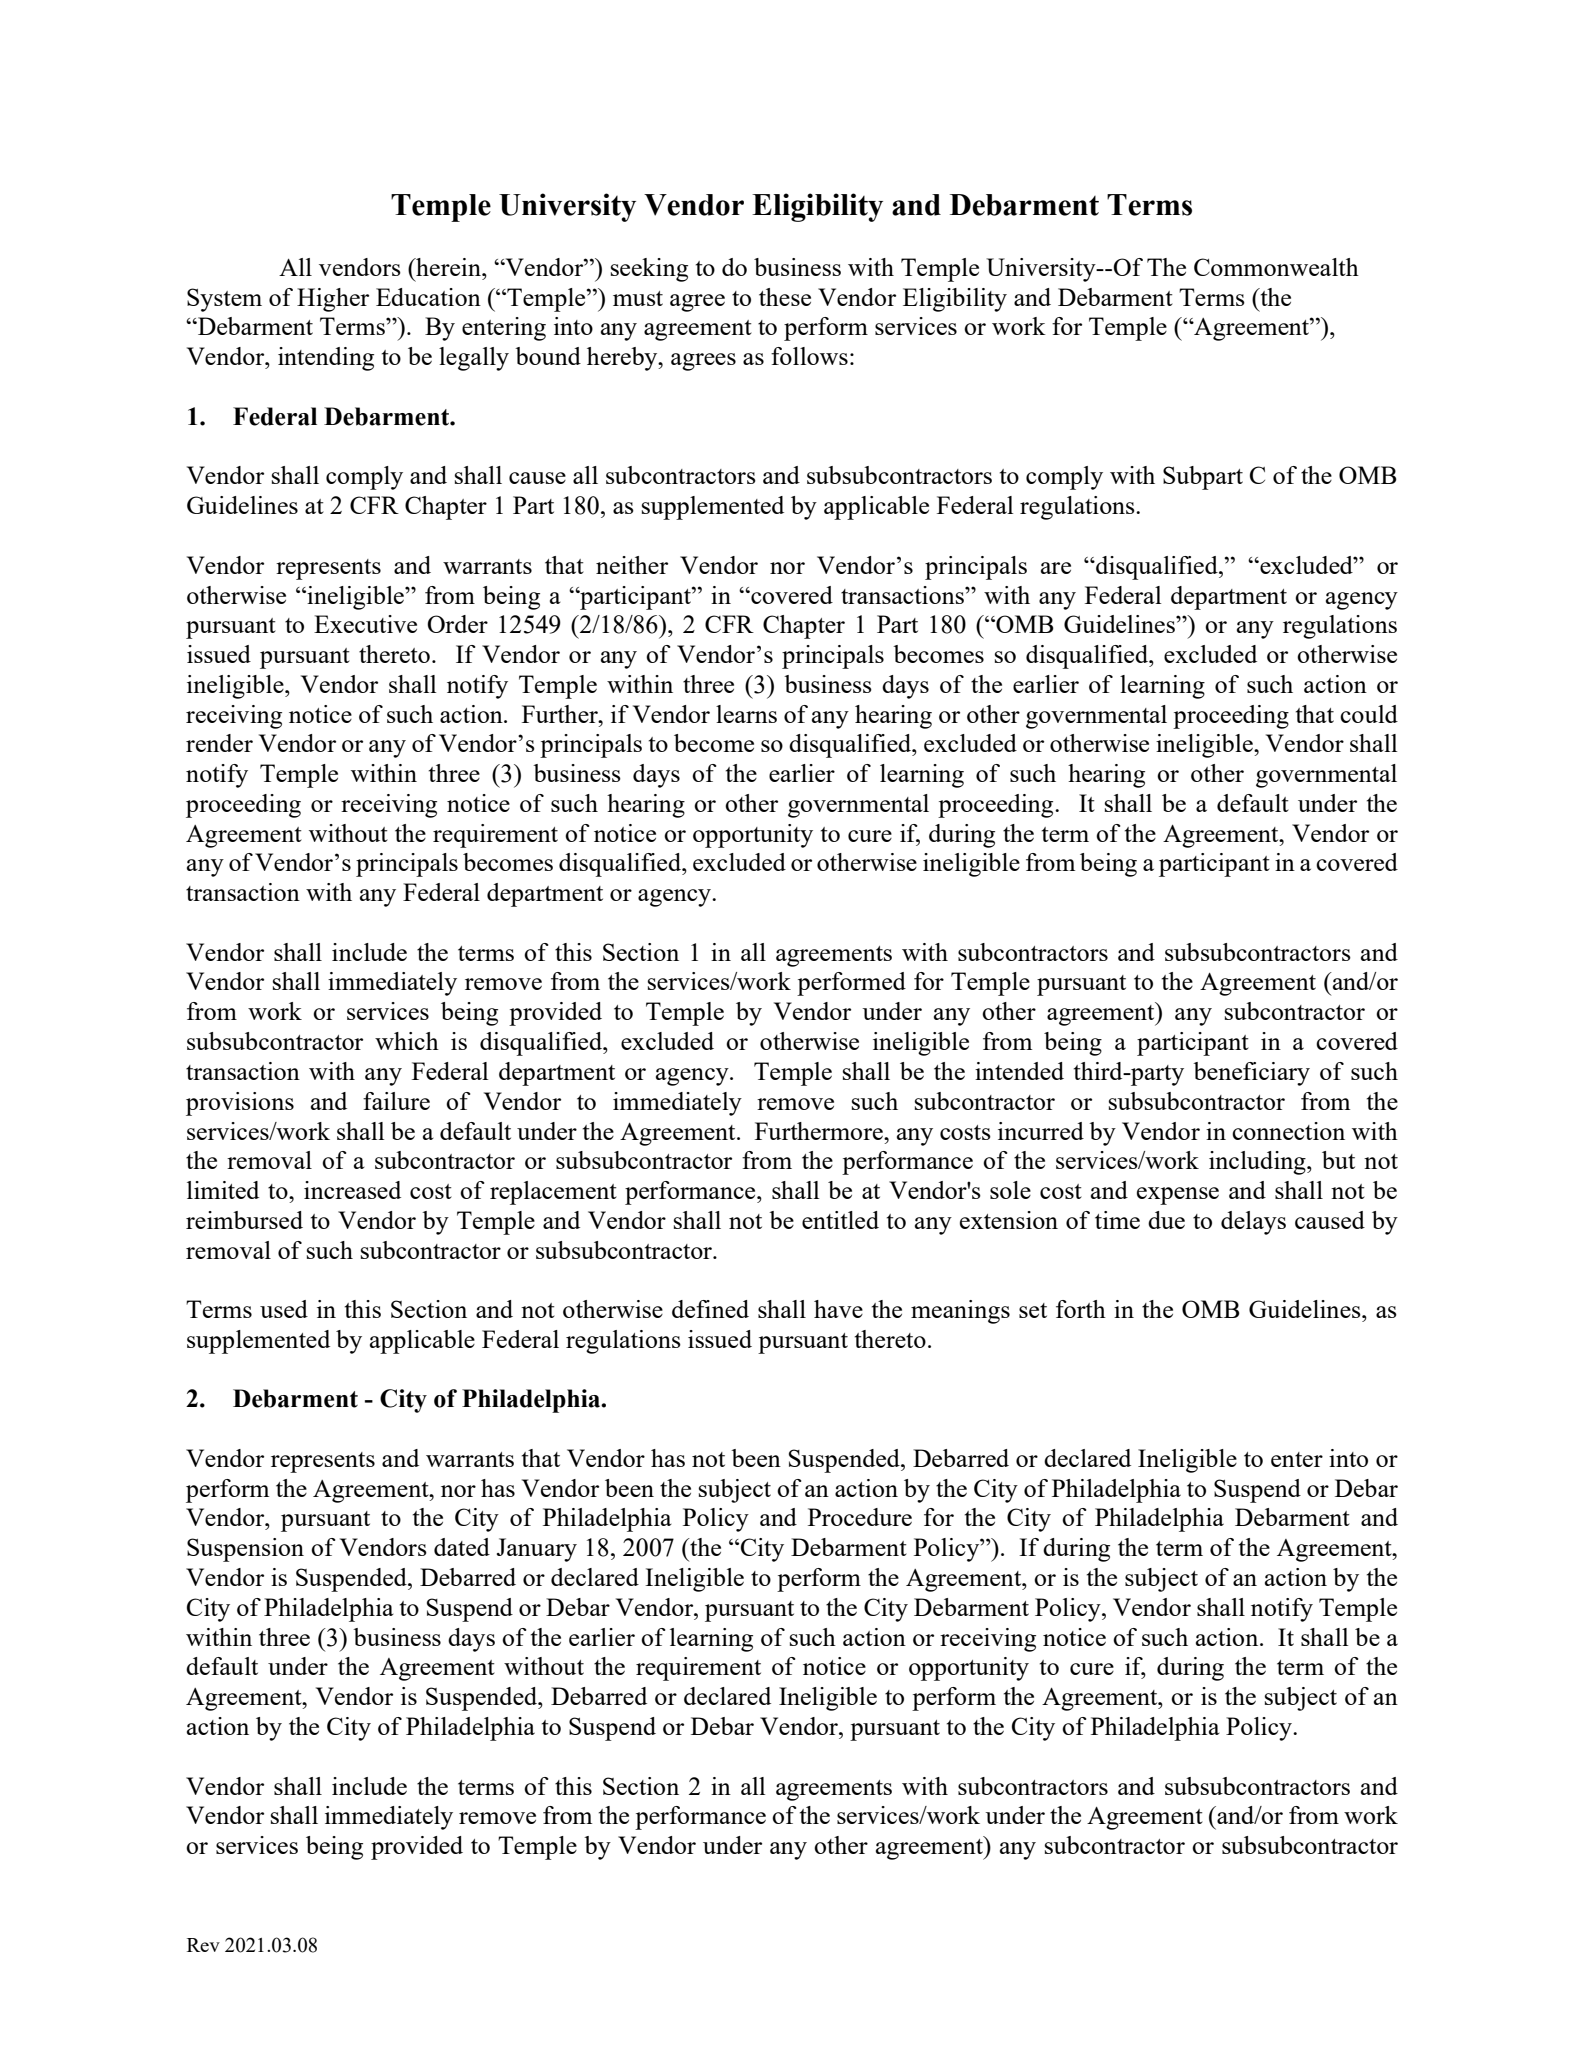 Image resolution: width=1584 pixels, height=2050 pixels. What do you see at coordinates (838, 1309) in the image?
I see `have` at bounding box center [838, 1309].
